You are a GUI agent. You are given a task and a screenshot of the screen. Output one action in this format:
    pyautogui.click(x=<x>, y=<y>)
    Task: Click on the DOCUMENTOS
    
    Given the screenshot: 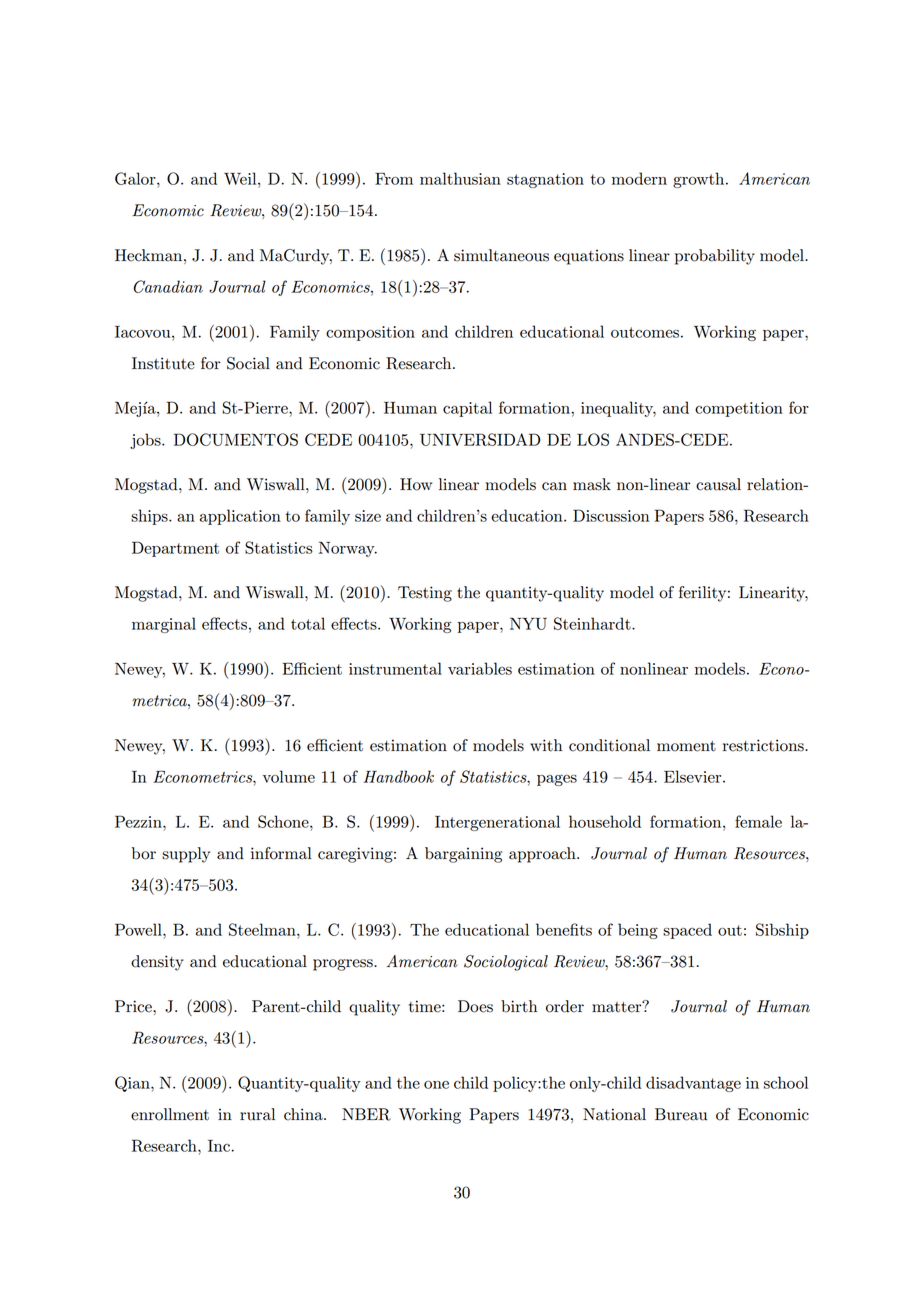 What is the action you would take?
    pyautogui.click(x=236, y=439)
